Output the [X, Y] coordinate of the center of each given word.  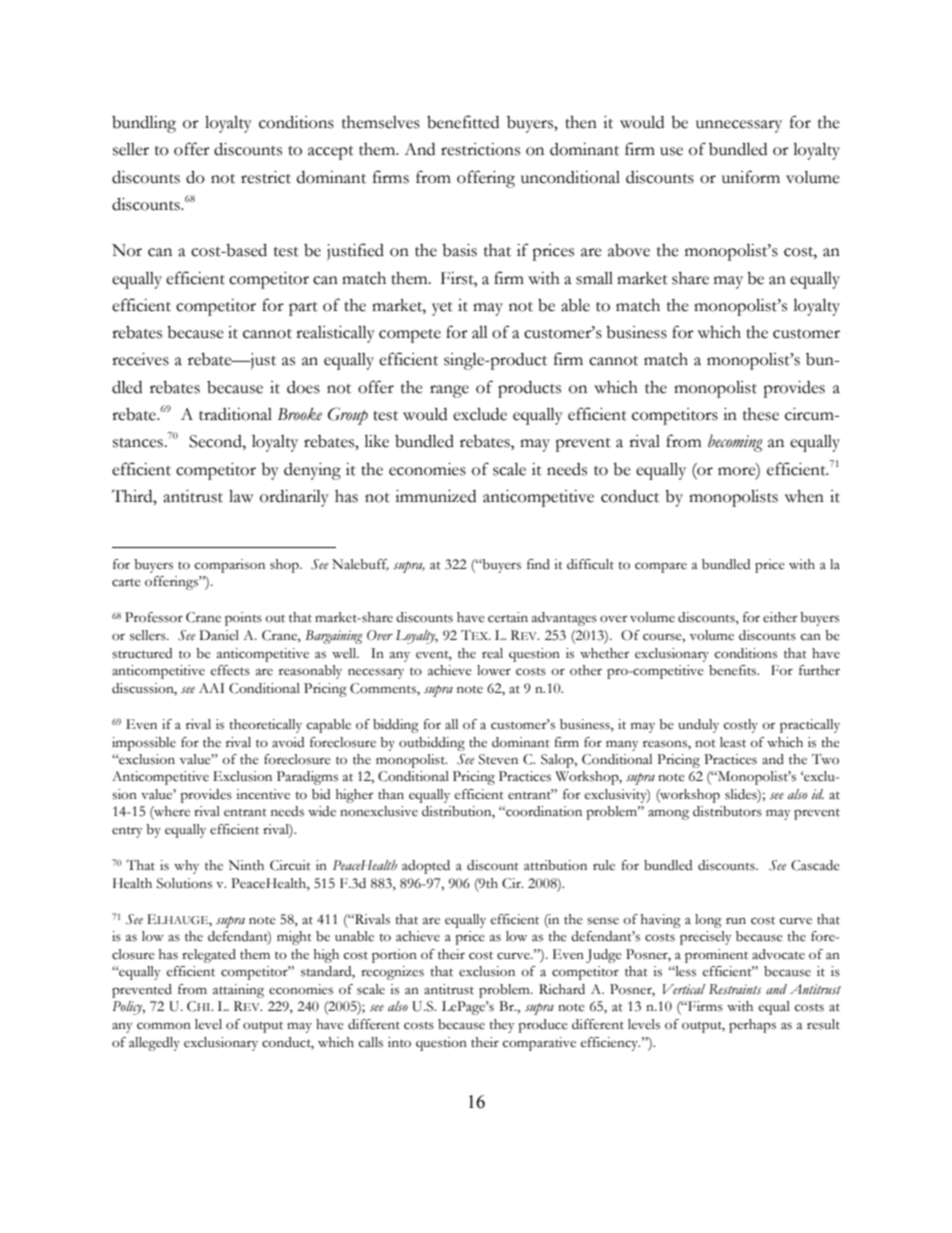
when [804, 496]
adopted [426, 867]
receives [140, 359]
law [241, 496]
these [761, 414]
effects [230, 670]
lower [494, 670]
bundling [144, 124]
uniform [751, 177]
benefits [734, 670]
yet [442, 309]
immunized [435, 496]
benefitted [463, 122]
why [186, 867]
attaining [238, 991]
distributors [727, 811]
